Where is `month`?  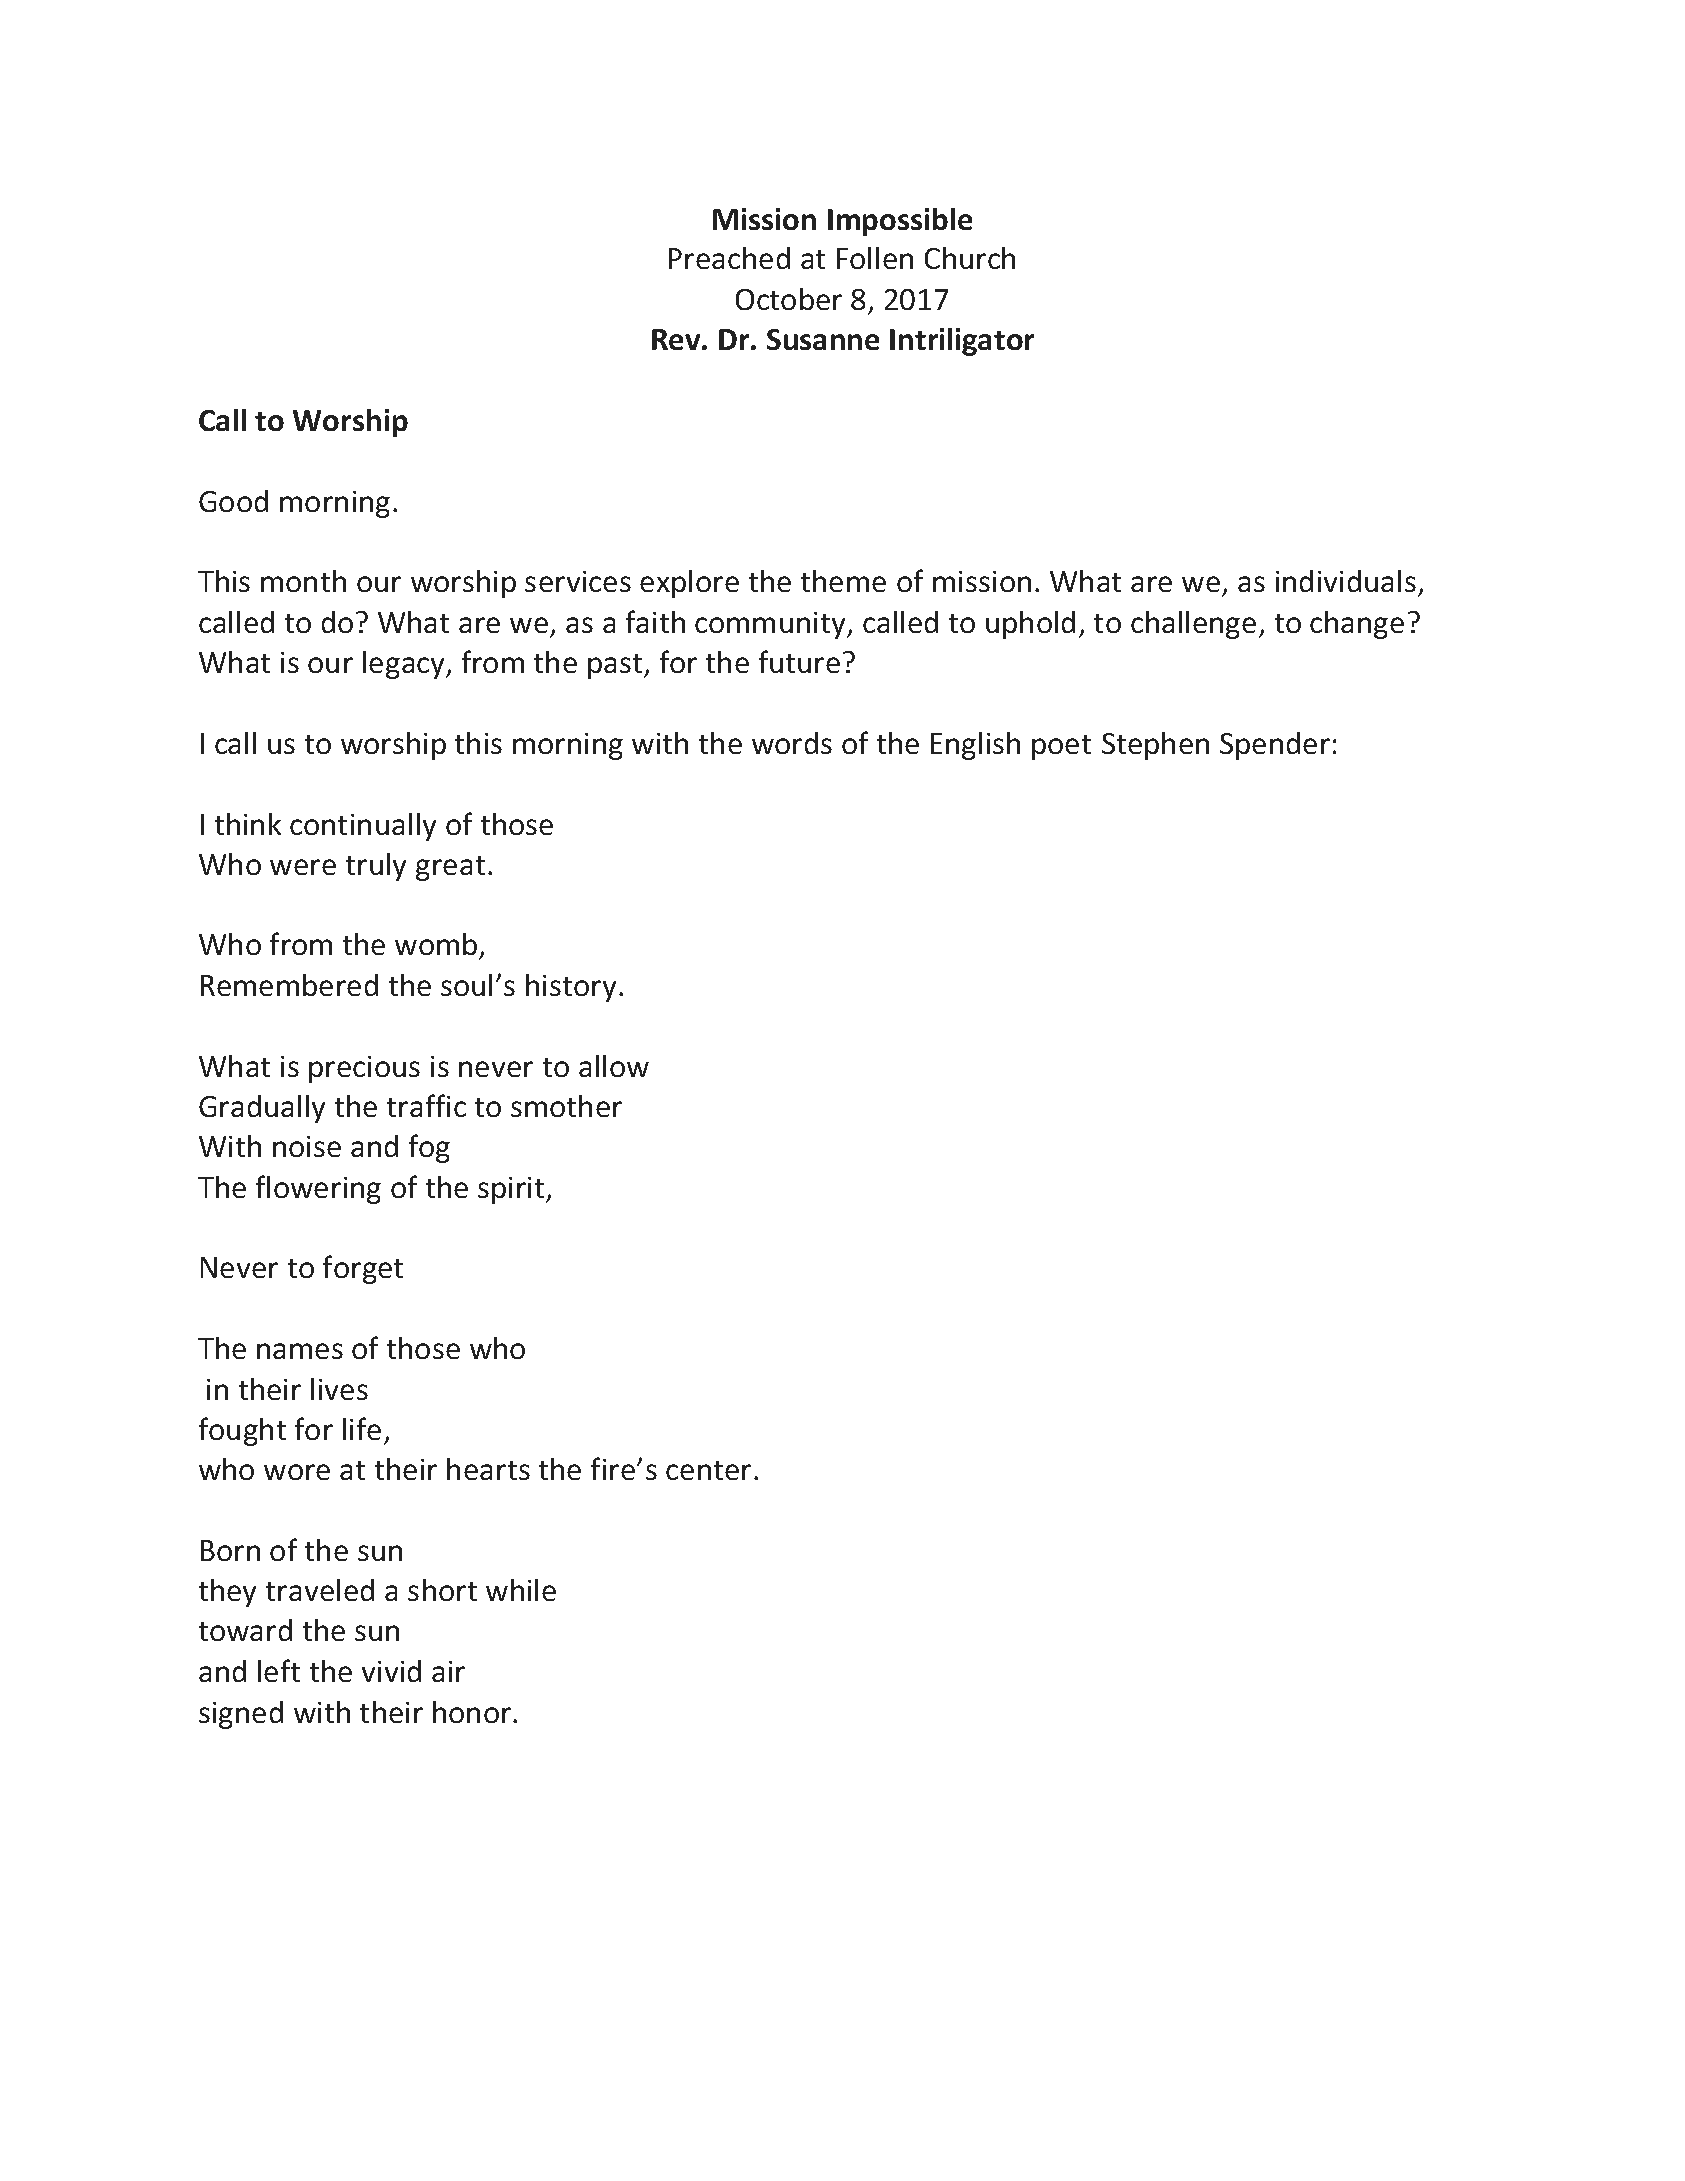
month is located at coordinates (303, 581).
